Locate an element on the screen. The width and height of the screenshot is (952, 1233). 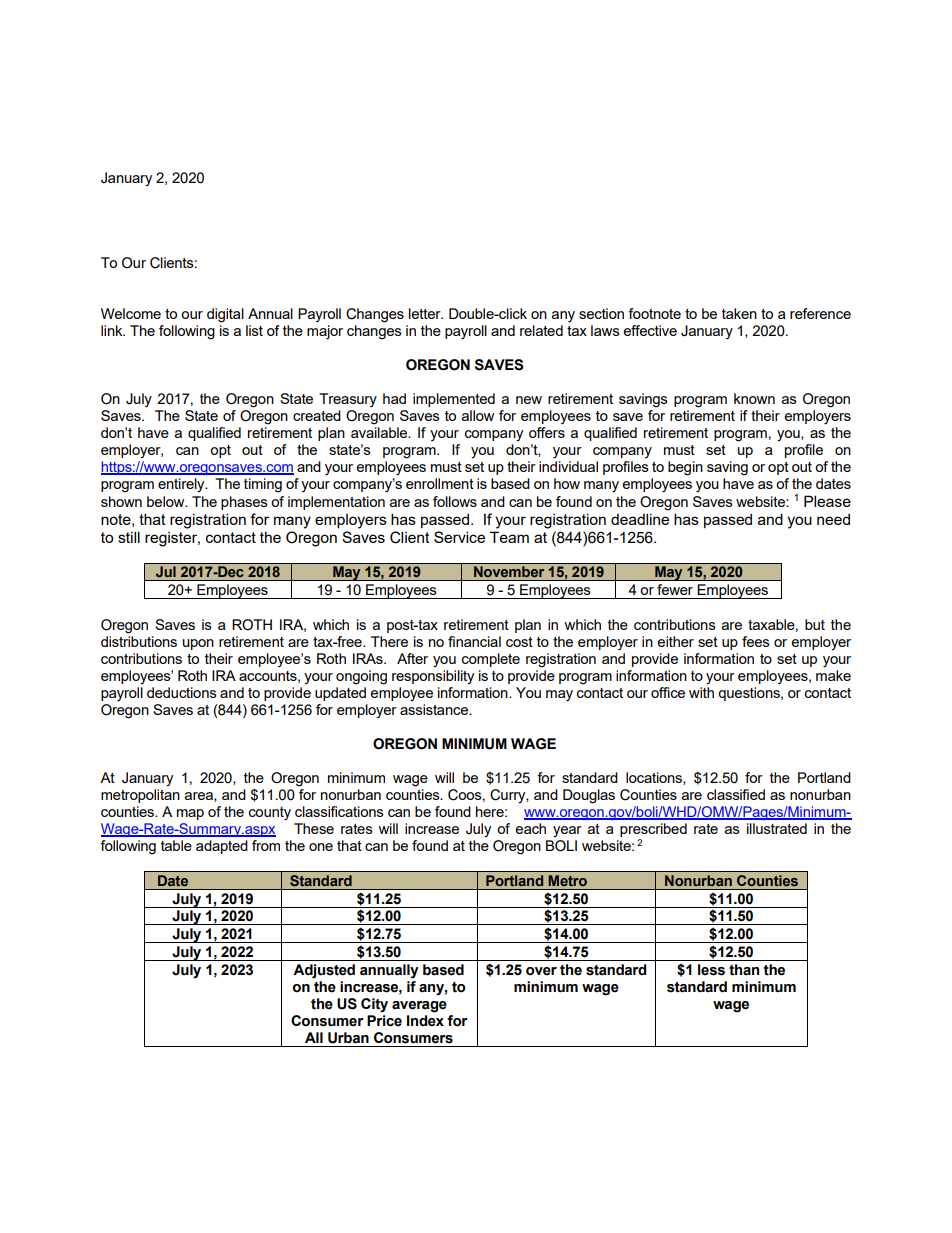
letter is located at coordinates (426, 313).
